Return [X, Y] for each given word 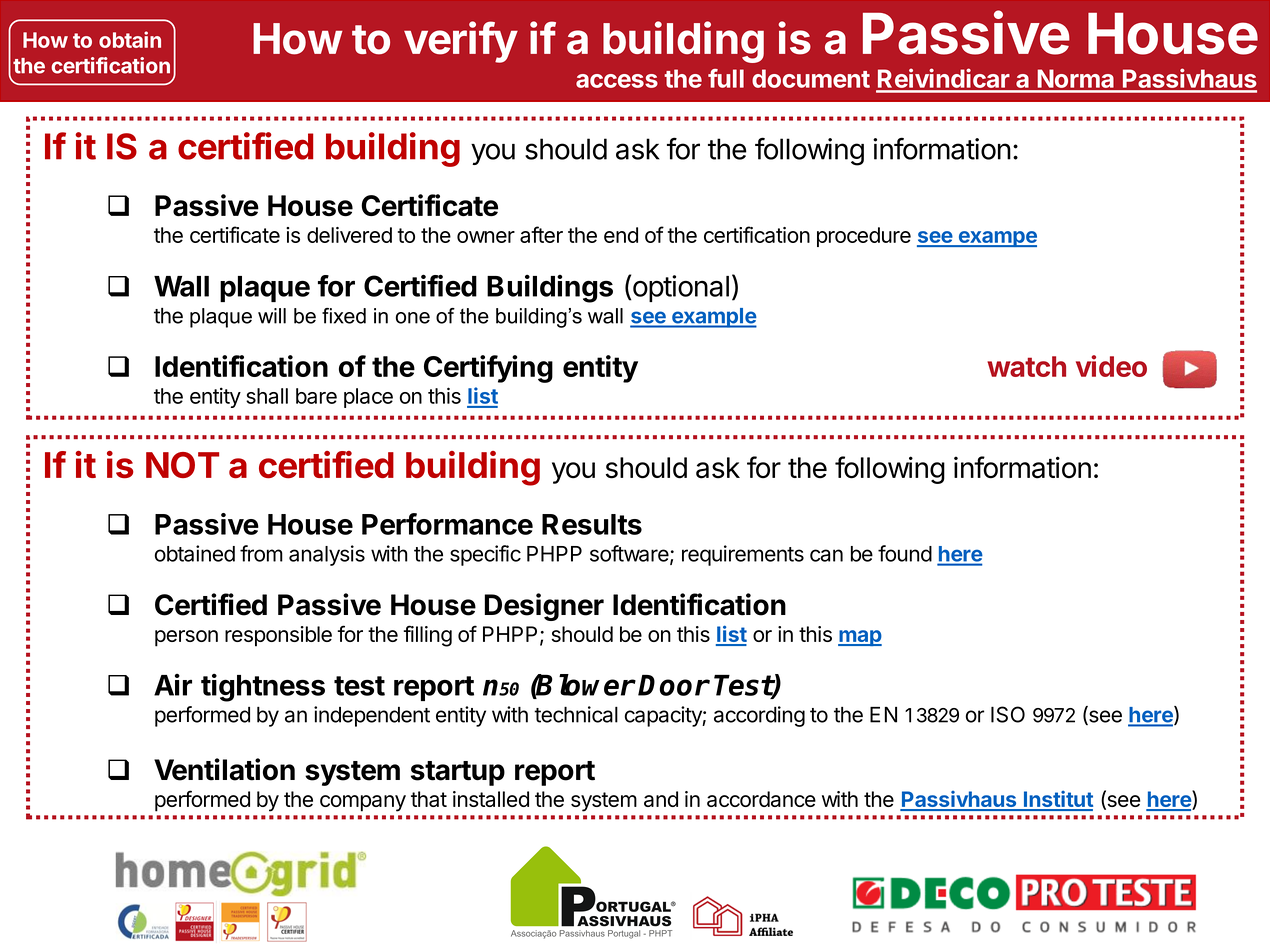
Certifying [488, 369]
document [811, 78]
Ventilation [224, 769]
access [617, 81]
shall [267, 396]
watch [1026, 366]
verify [461, 42]
